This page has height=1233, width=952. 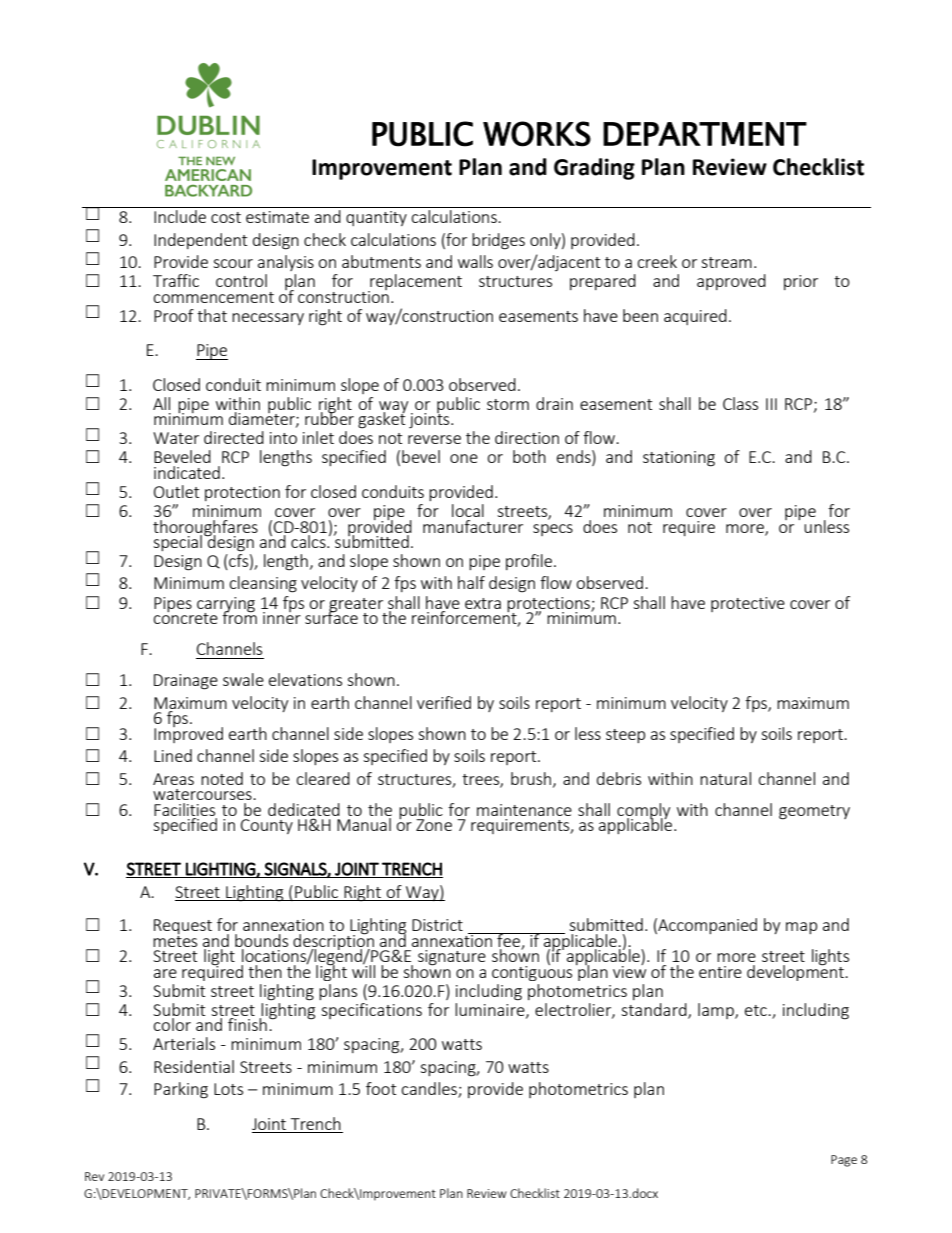 What do you see at coordinates (228, 1089) in the page?
I see `Lots` at bounding box center [228, 1089].
